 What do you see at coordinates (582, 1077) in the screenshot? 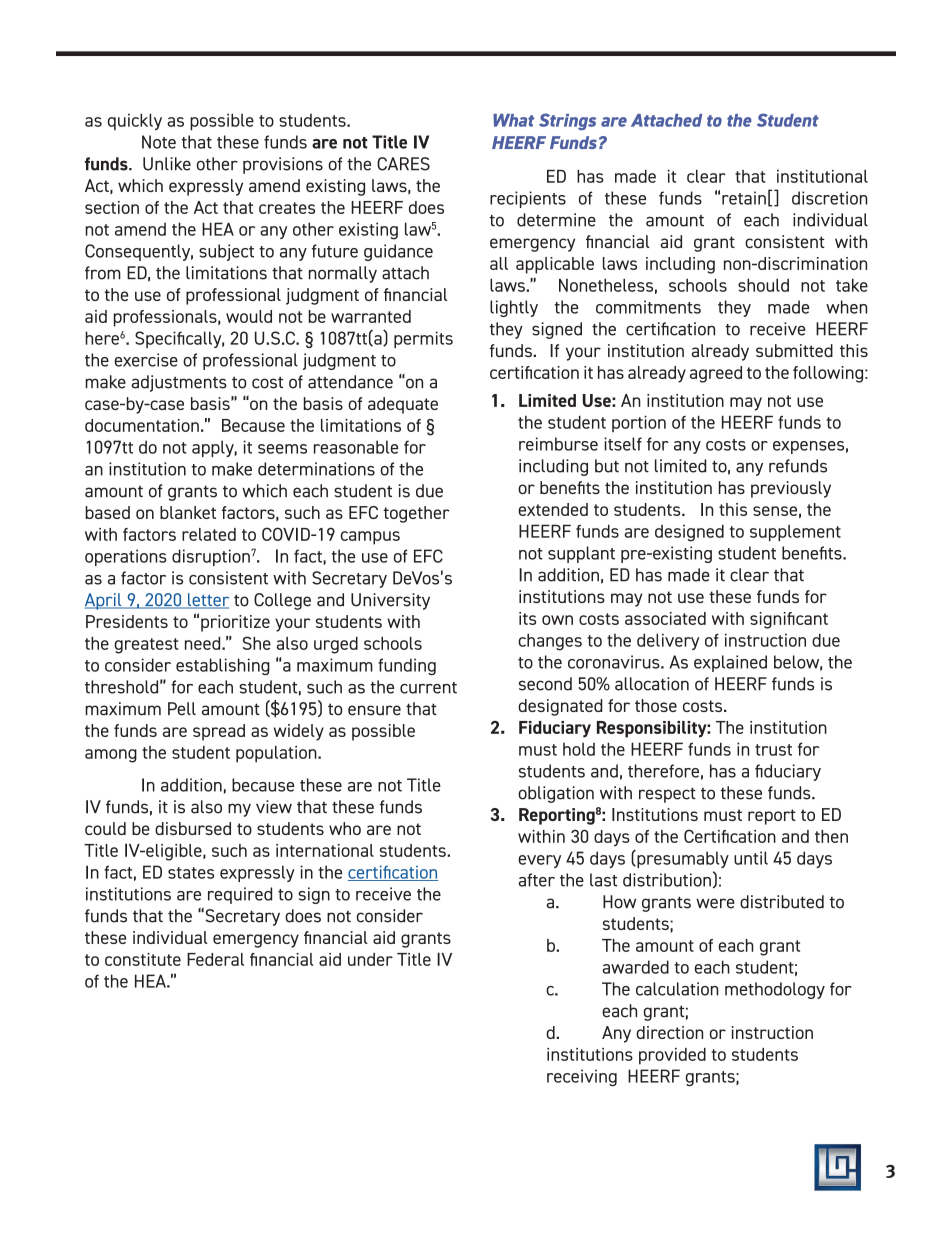
I see `receiving` at bounding box center [582, 1077].
